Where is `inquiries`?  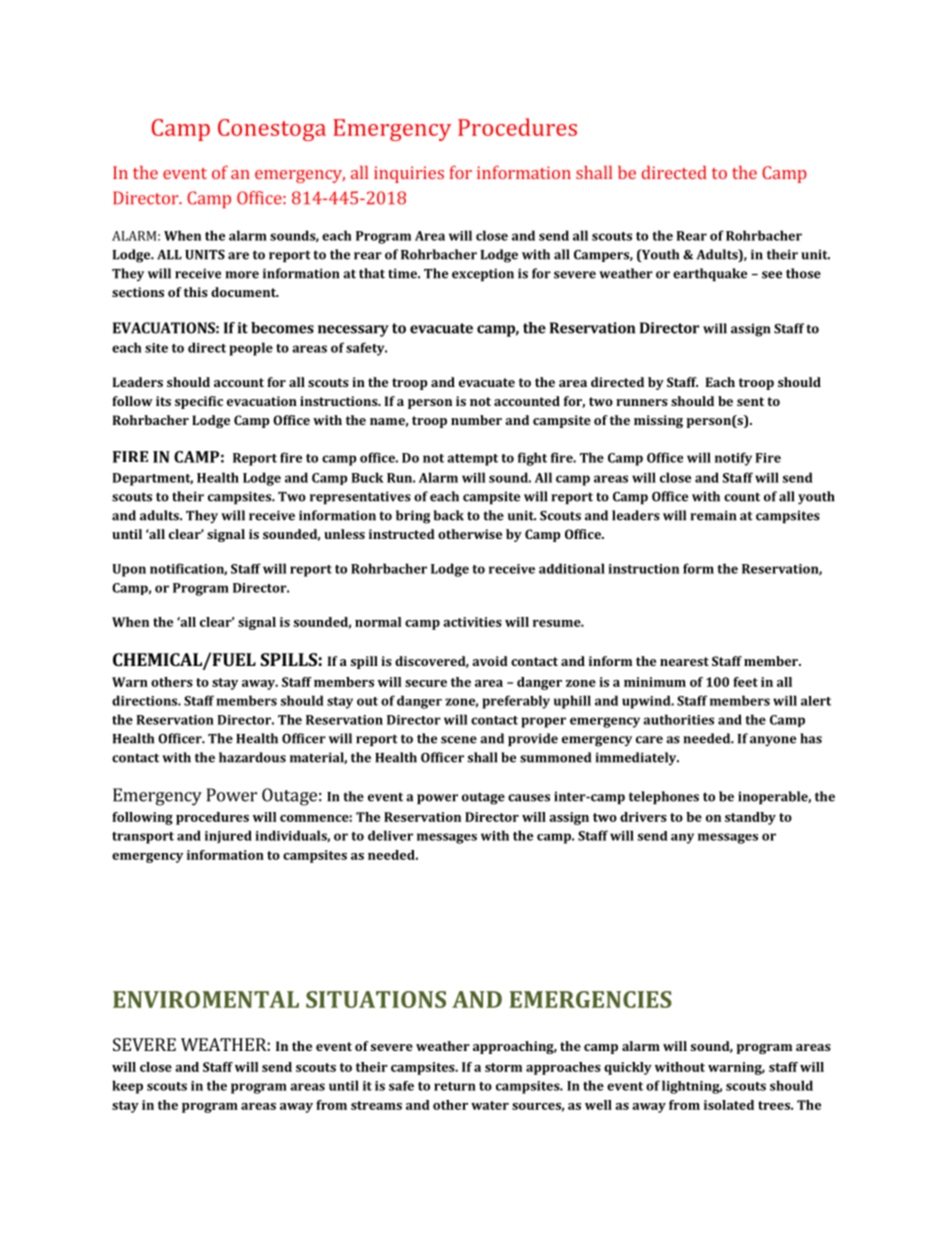
inquiries is located at coordinates (409, 174).
